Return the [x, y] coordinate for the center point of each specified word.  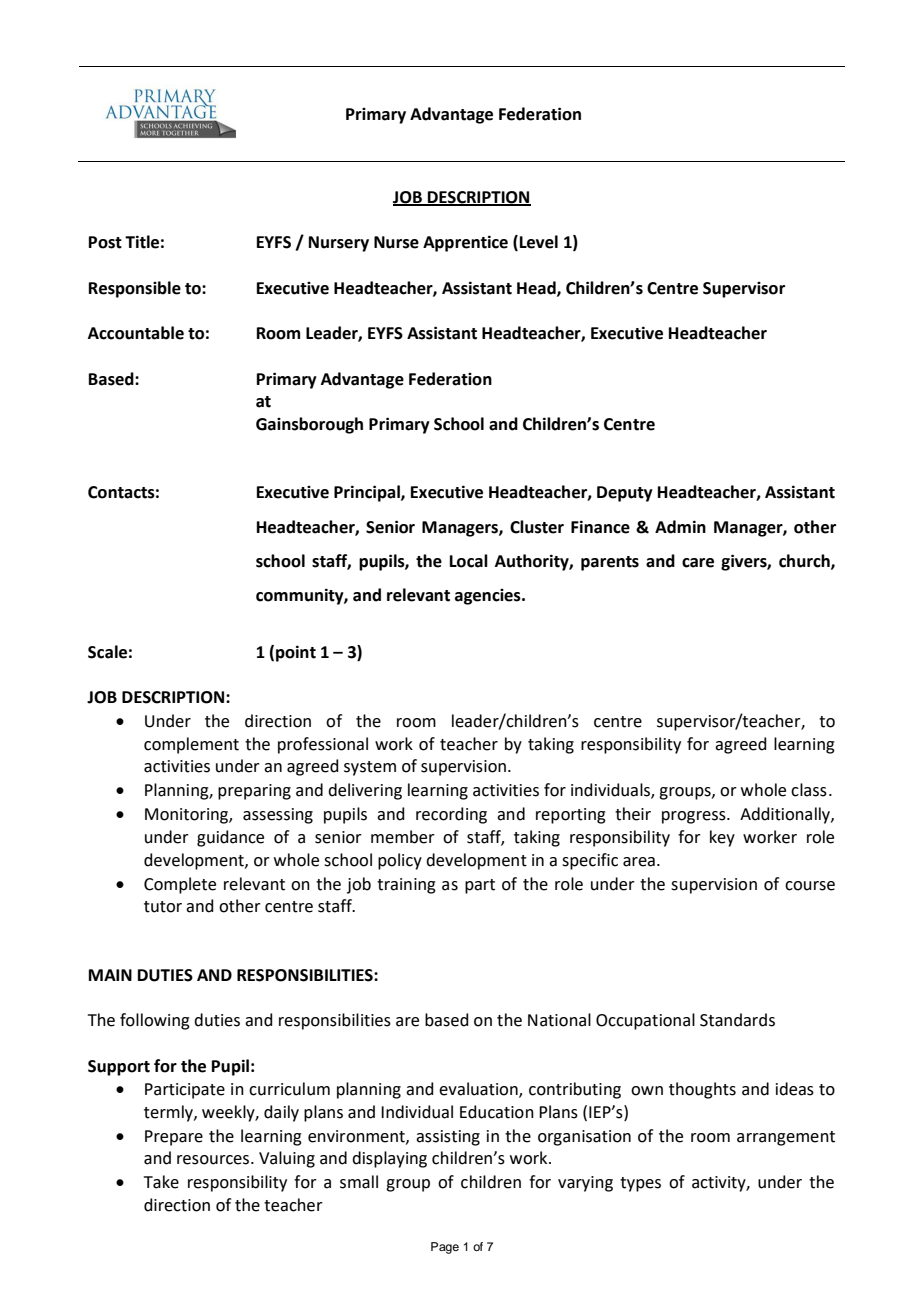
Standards [737, 1020]
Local [469, 561]
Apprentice [465, 243]
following [155, 1021]
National [559, 1020]
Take [161, 1182]
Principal [368, 493]
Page [445, 1248]
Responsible [135, 289]
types [640, 1184]
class [809, 790]
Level [539, 242]
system [370, 768]
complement [191, 745]
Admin [680, 527]
